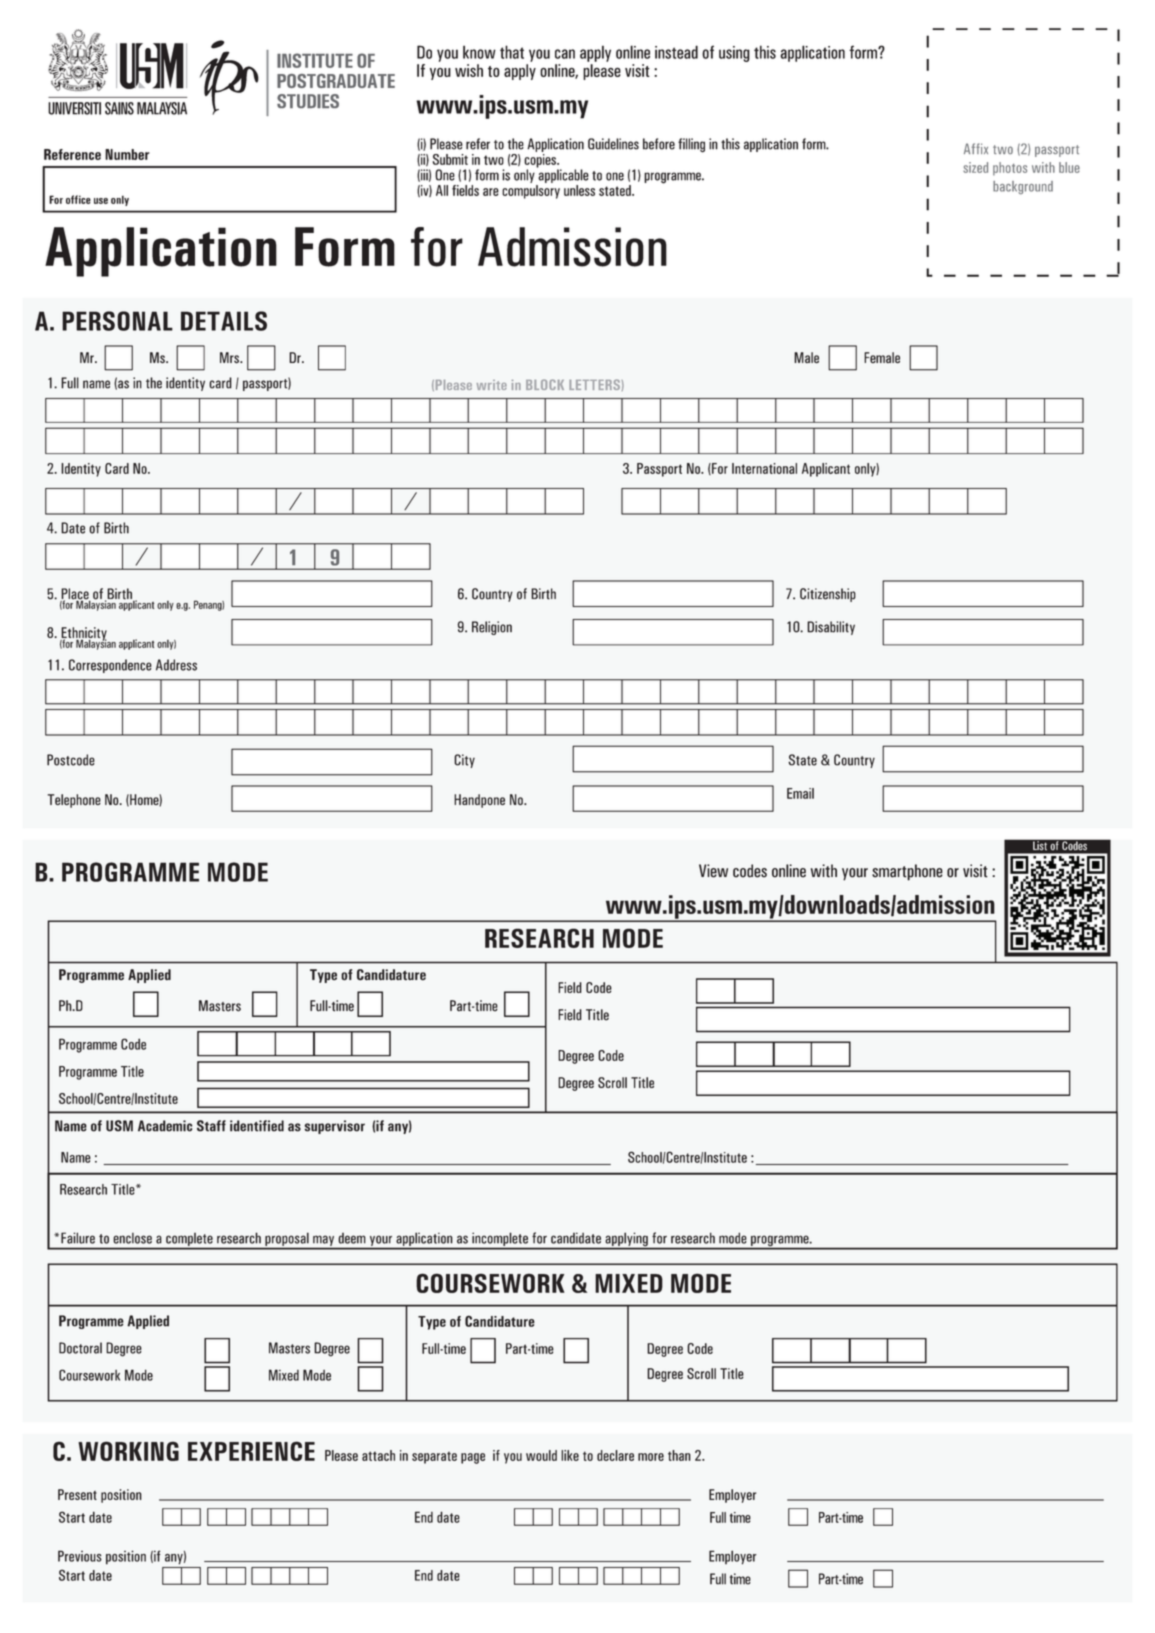 The height and width of the page is (1633, 1155). Describe the element at coordinates (127, 154) in the page. I see `Number` at that location.
